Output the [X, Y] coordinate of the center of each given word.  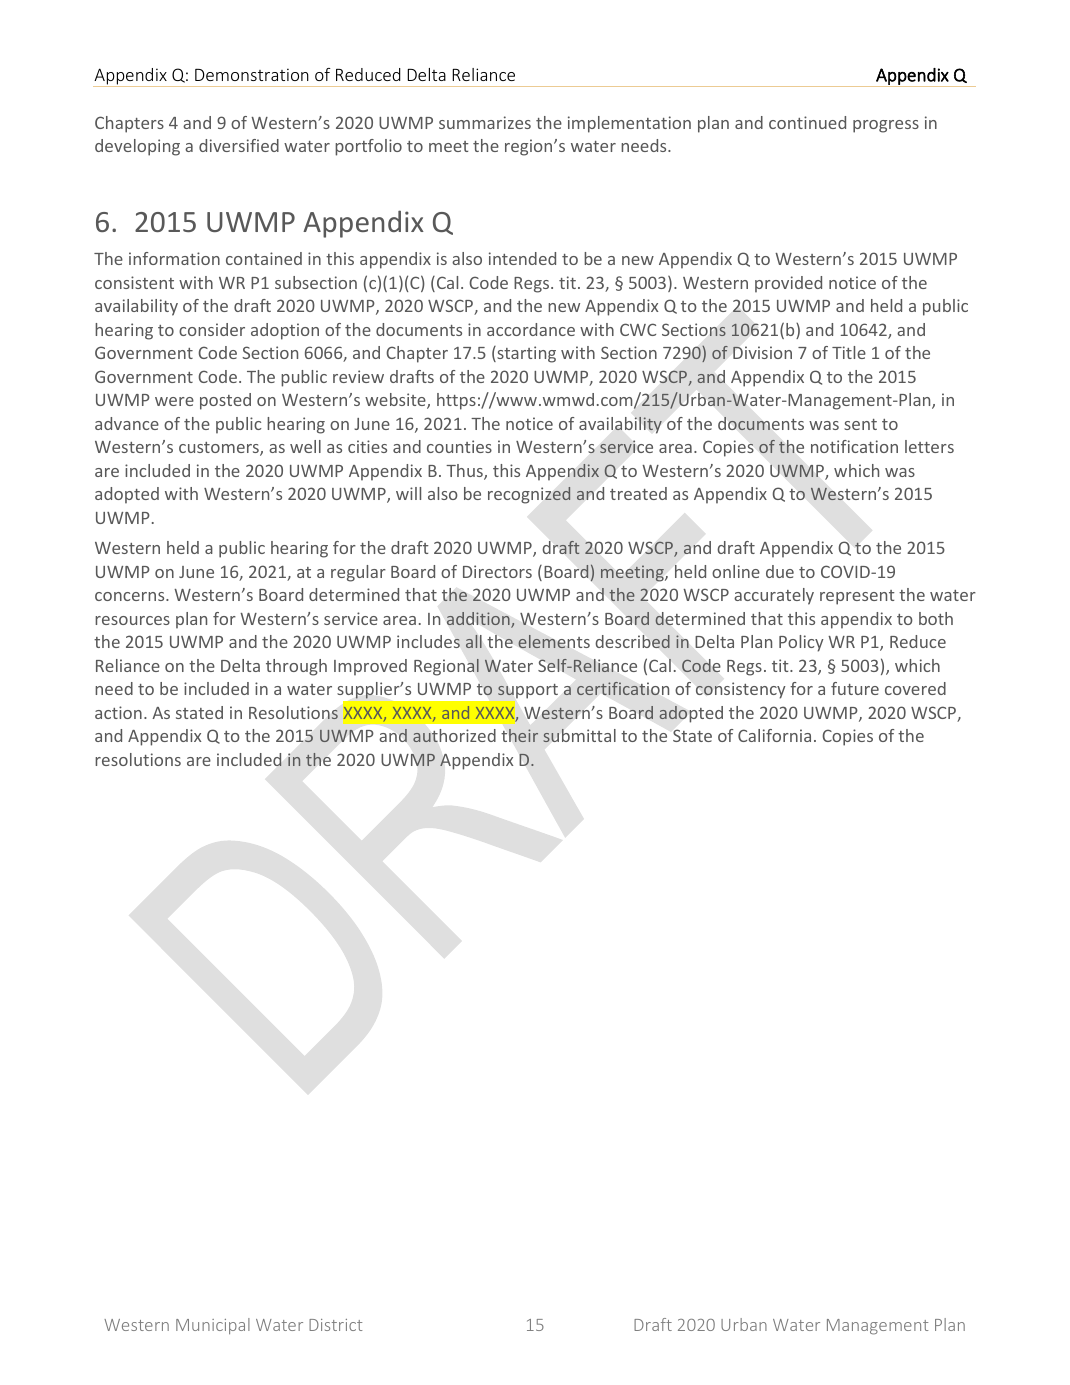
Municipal [213, 1326]
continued [807, 122]
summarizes [485, 122]
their [520, 735]
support [528, 691]
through [296, 667]
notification [854, 446]
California [774, 735]
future [855, 688]
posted [225, 401]
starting [525, 354]
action [118, 712]
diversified [239, 145]
